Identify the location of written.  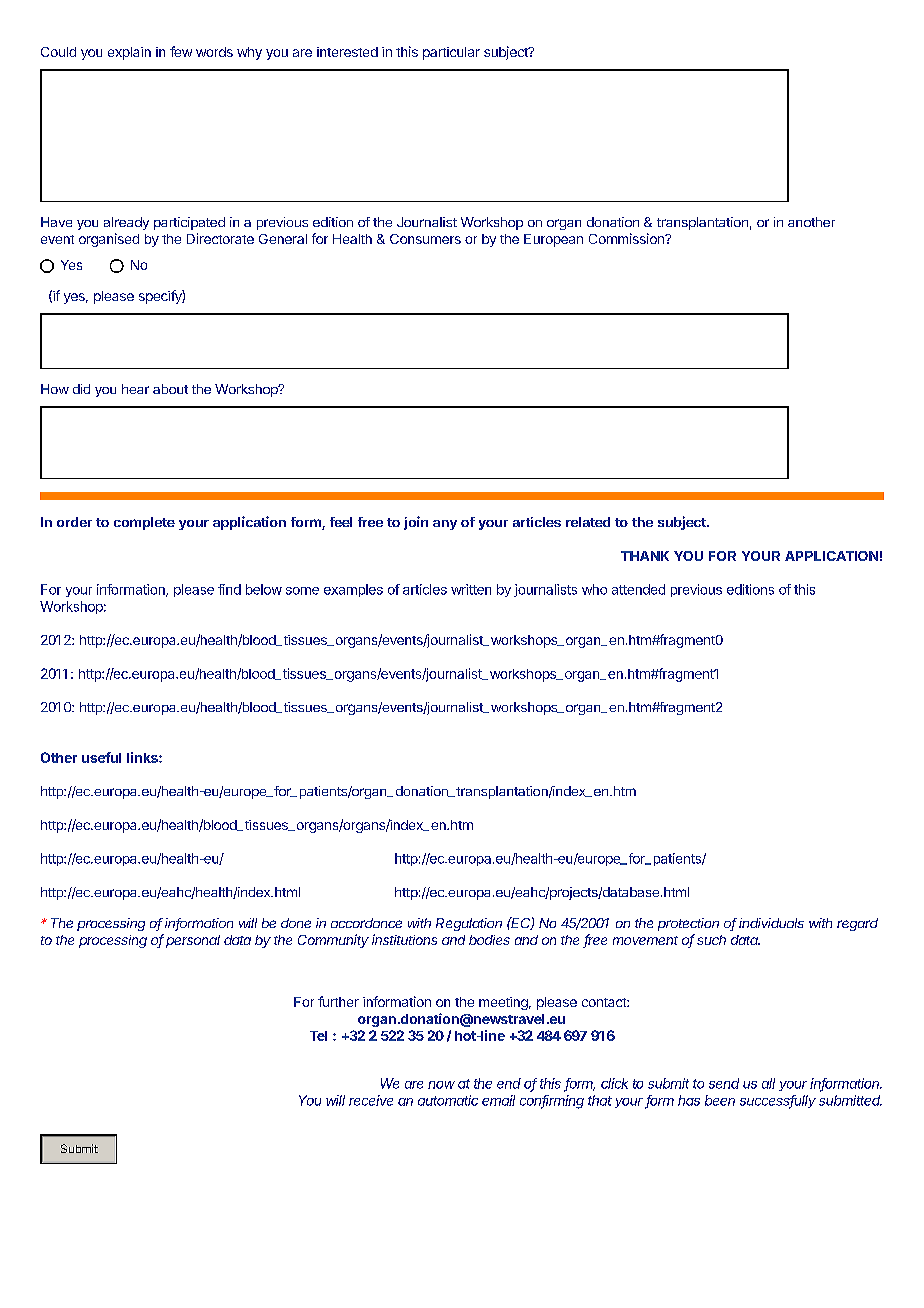
(471, 589).
